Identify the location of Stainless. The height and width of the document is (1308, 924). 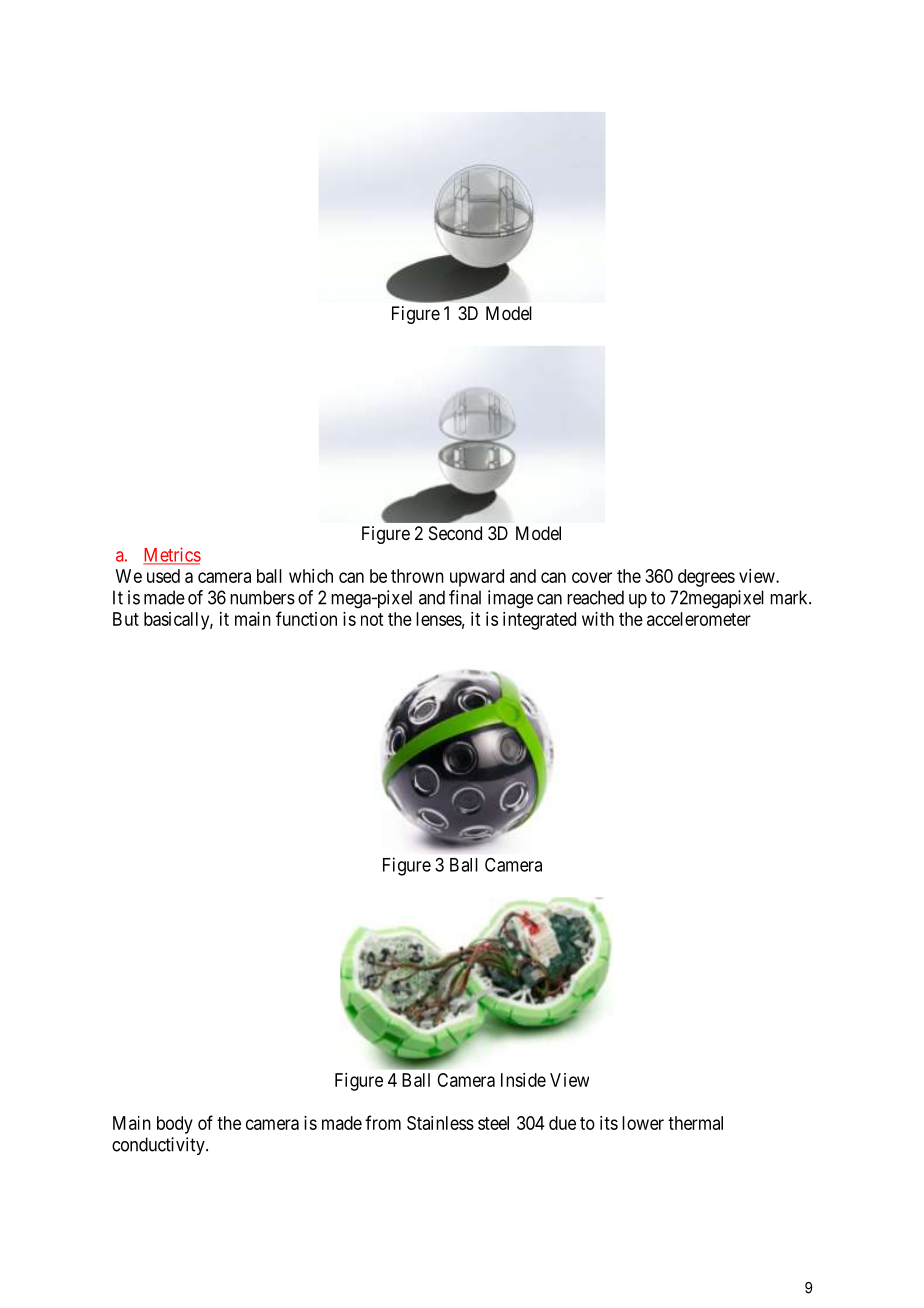
(440, 1123).
